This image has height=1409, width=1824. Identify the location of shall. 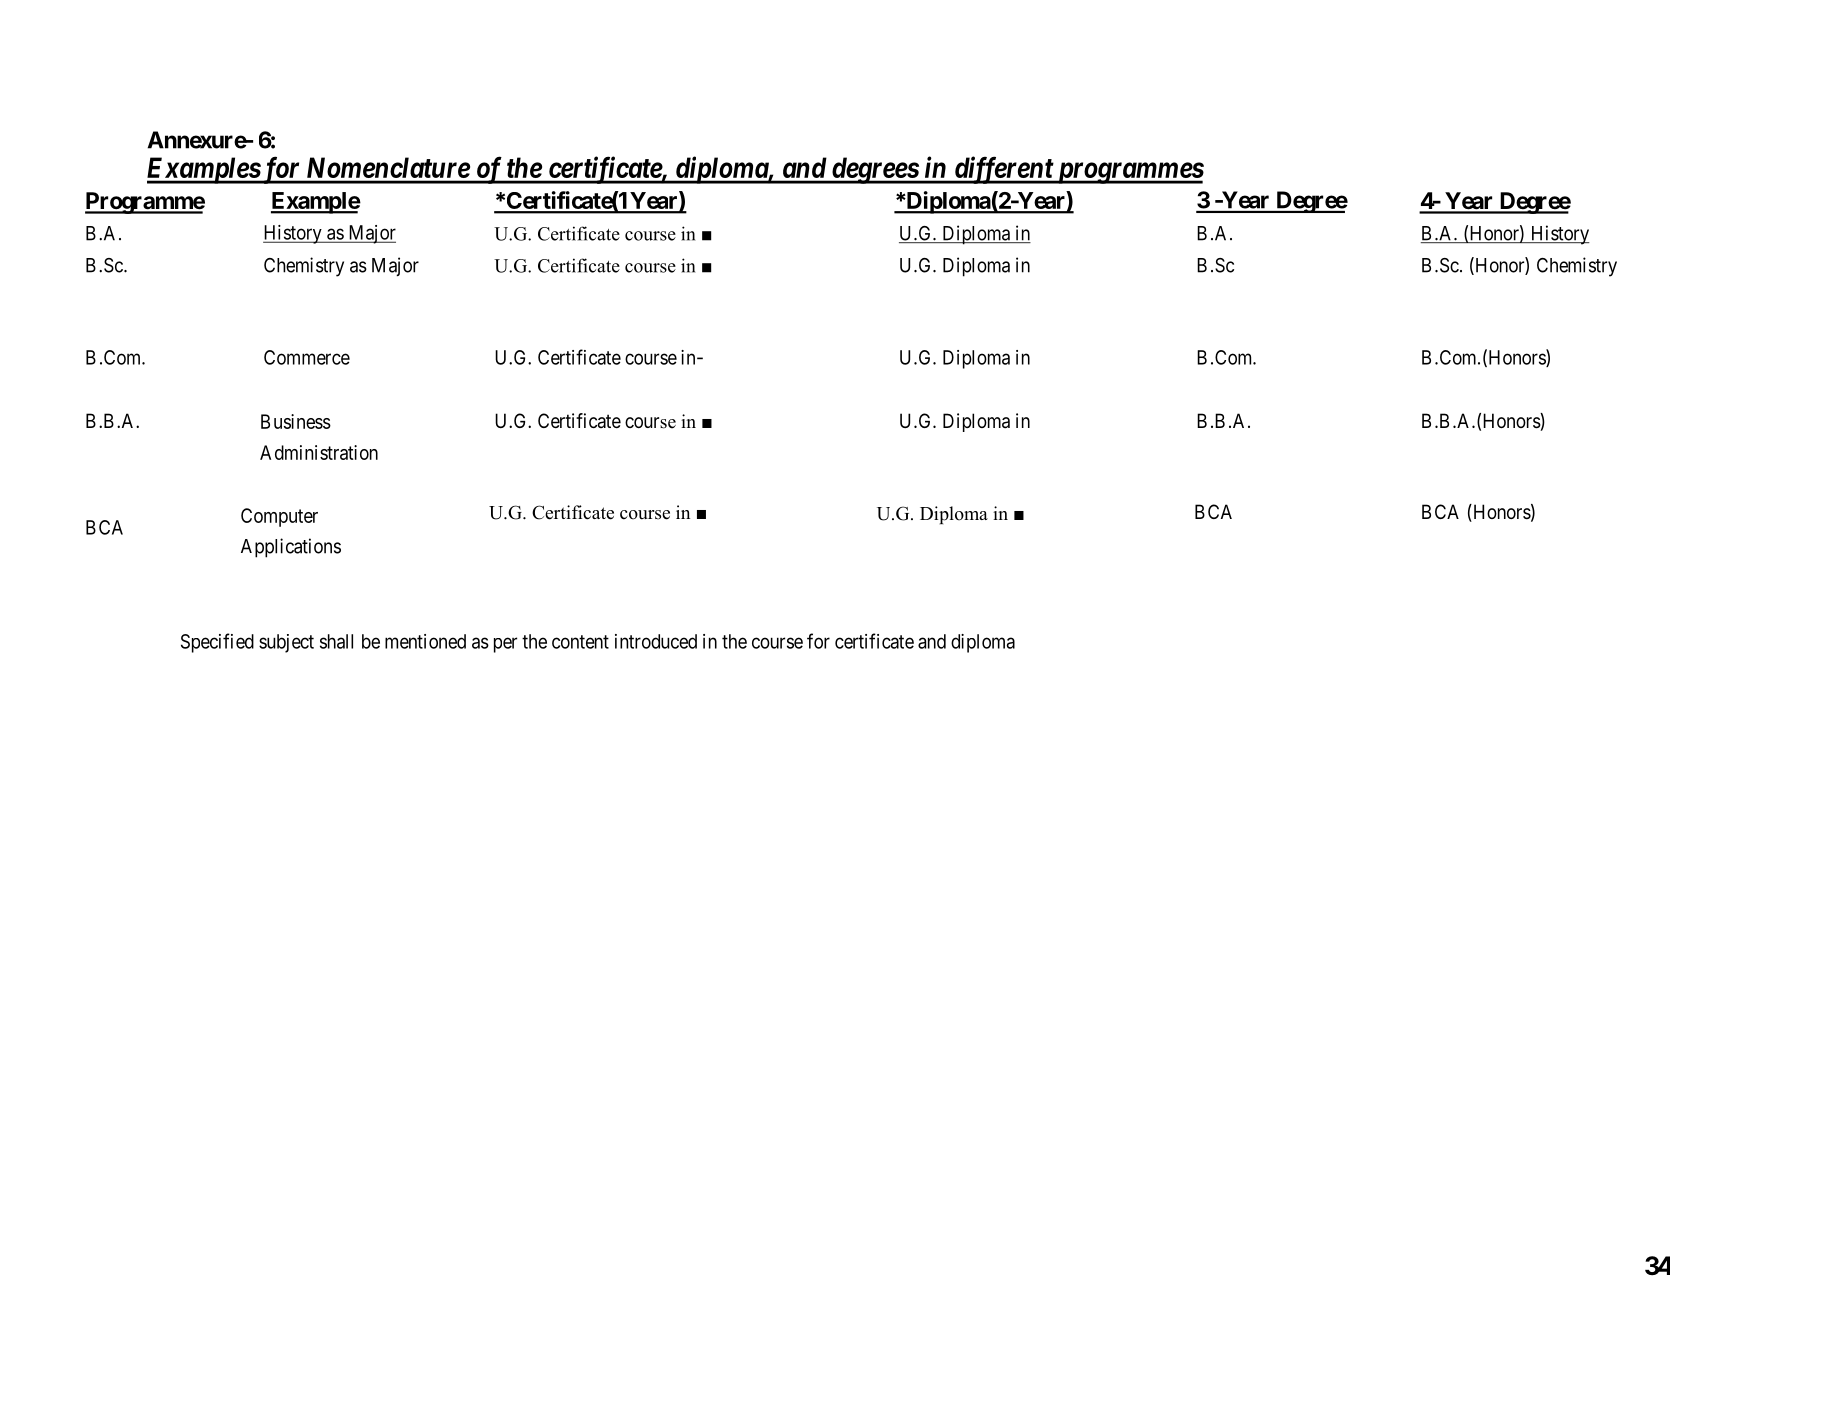
(336, 641).
